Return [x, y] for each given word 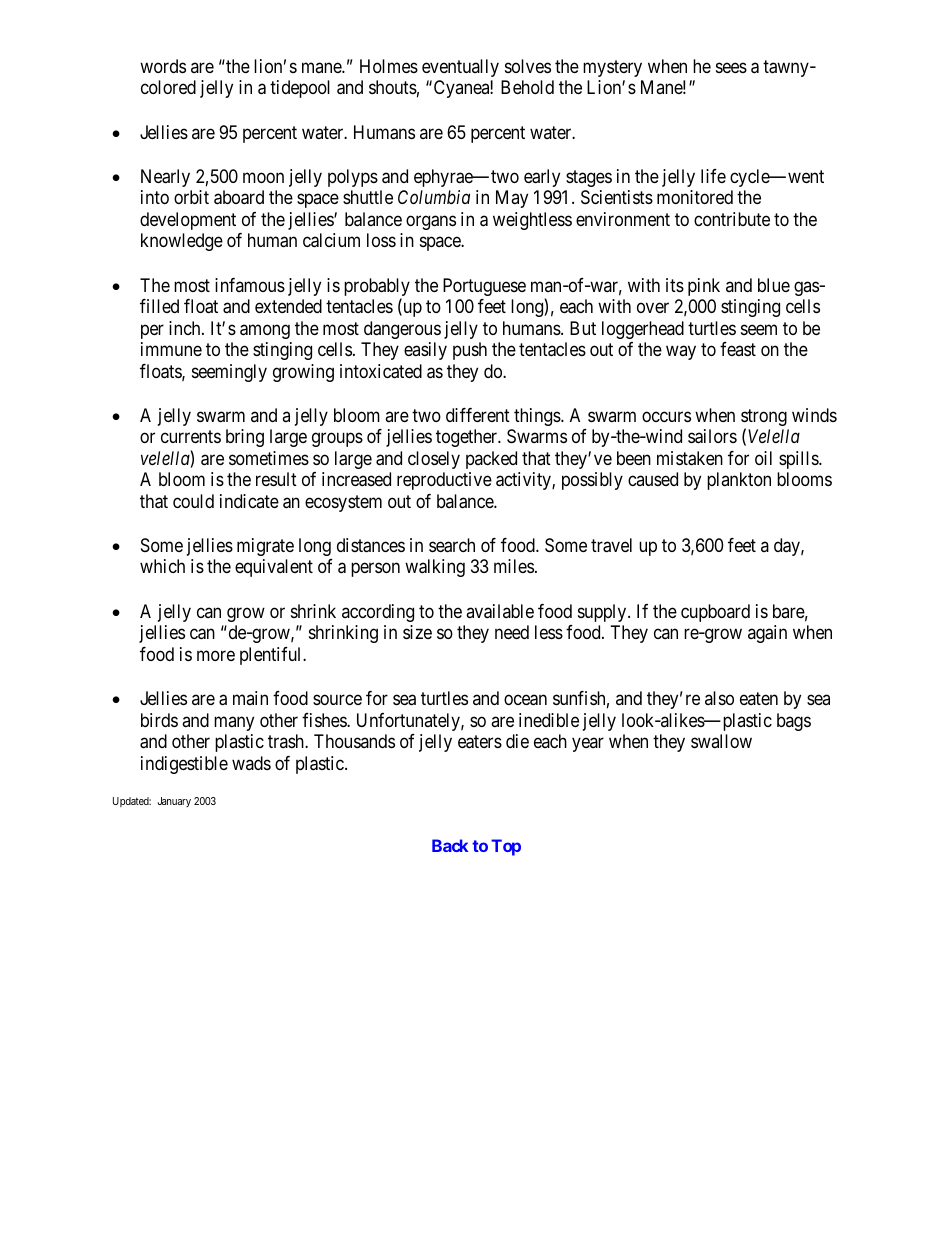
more [216, 655]
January [174, 802]
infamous [250, 285]
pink [704, 287]
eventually [460, 68]
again [767, 634]
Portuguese [484, 287]
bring [245, 438]
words [163, 66]
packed [491, 460]
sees [731, 67]
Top [506, 847]
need [512, 632]
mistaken [690, 458]
